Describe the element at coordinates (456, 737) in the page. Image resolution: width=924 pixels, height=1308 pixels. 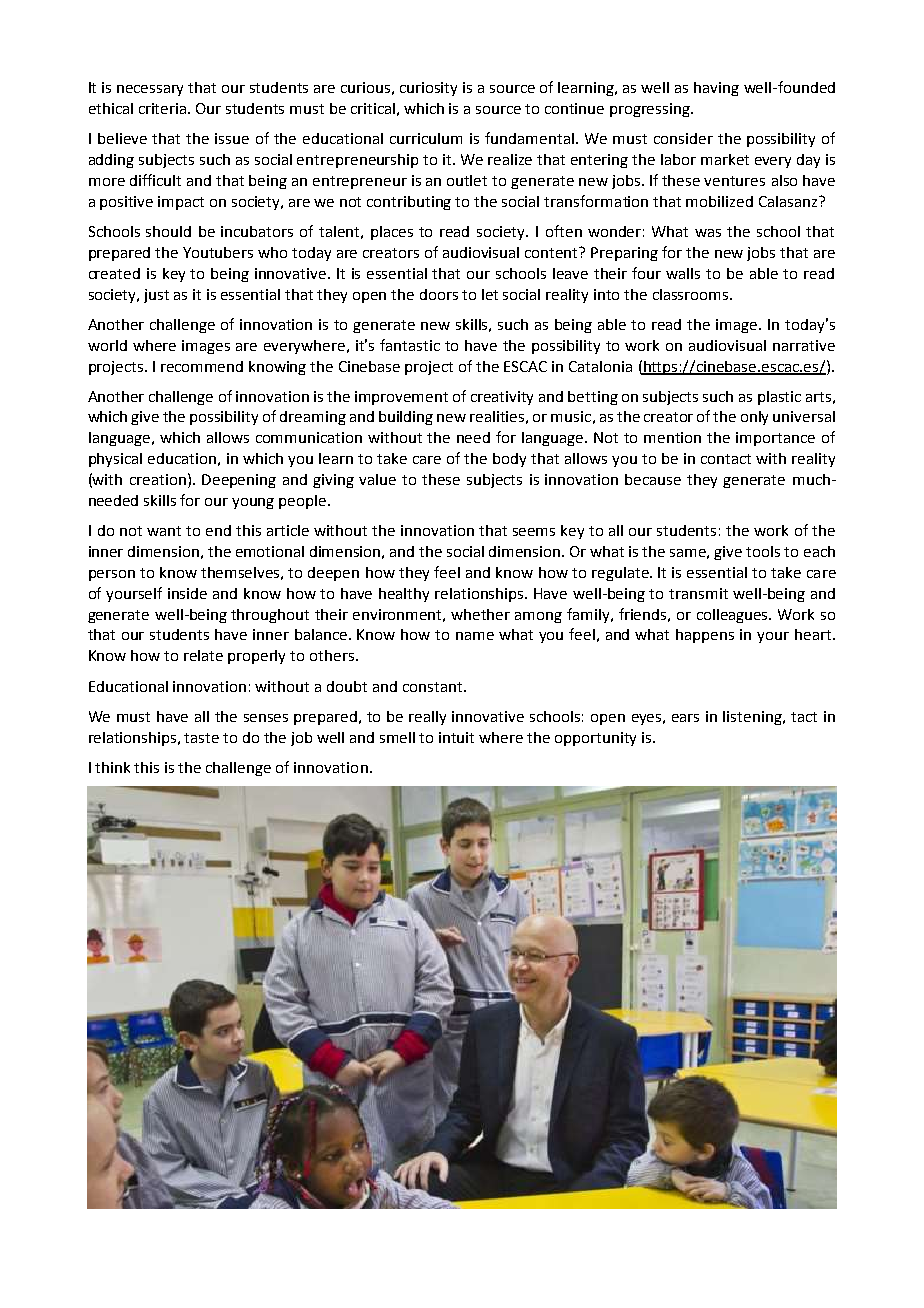
I see `intuit` at that location.
